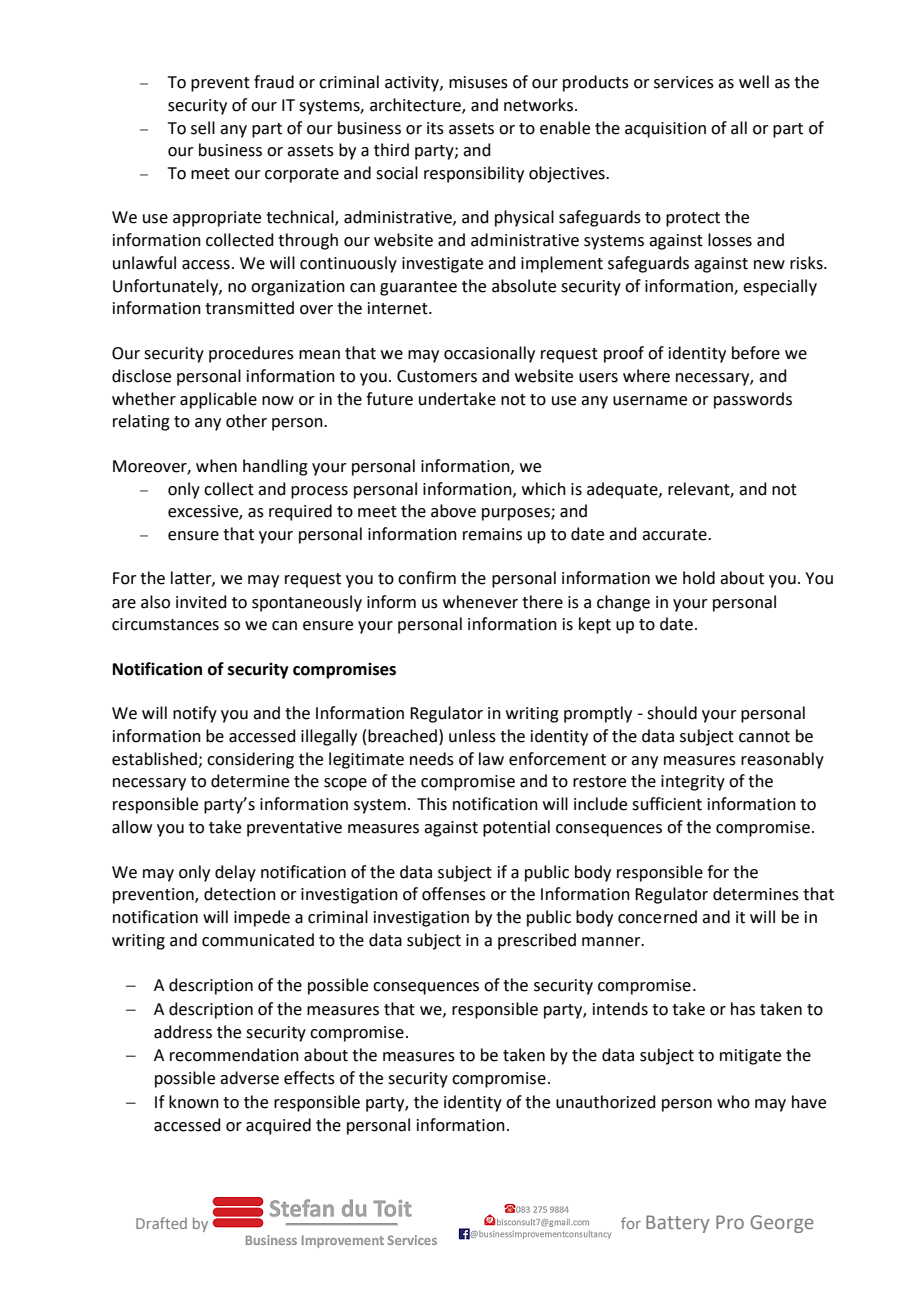 The width and height of the image is (924, 1308). Describe the element at coordinates (754, 82) in the image. I see `well` at that location.
